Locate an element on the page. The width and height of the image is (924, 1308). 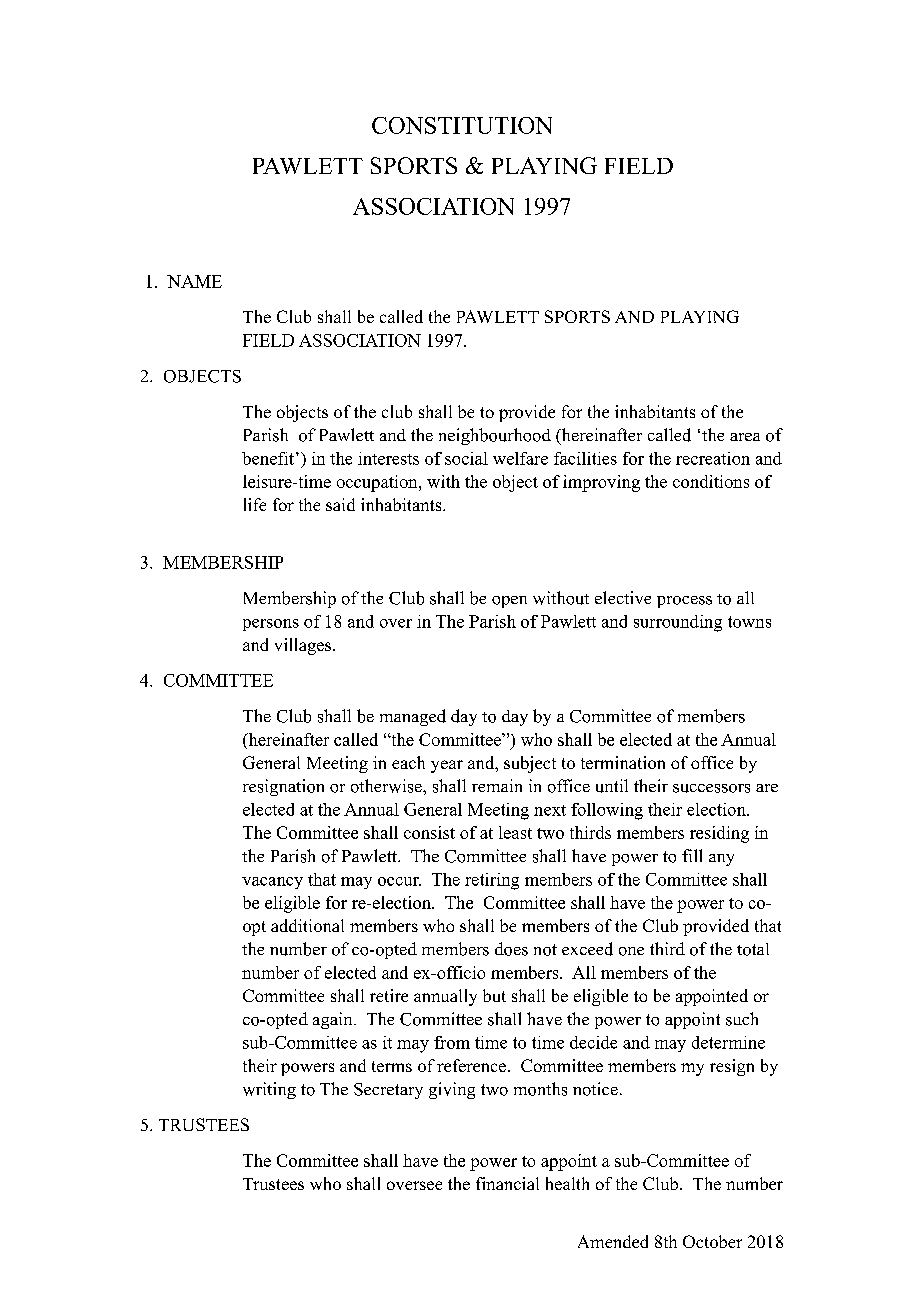
CONSTITUTION is located at coordinates (462, 125).
